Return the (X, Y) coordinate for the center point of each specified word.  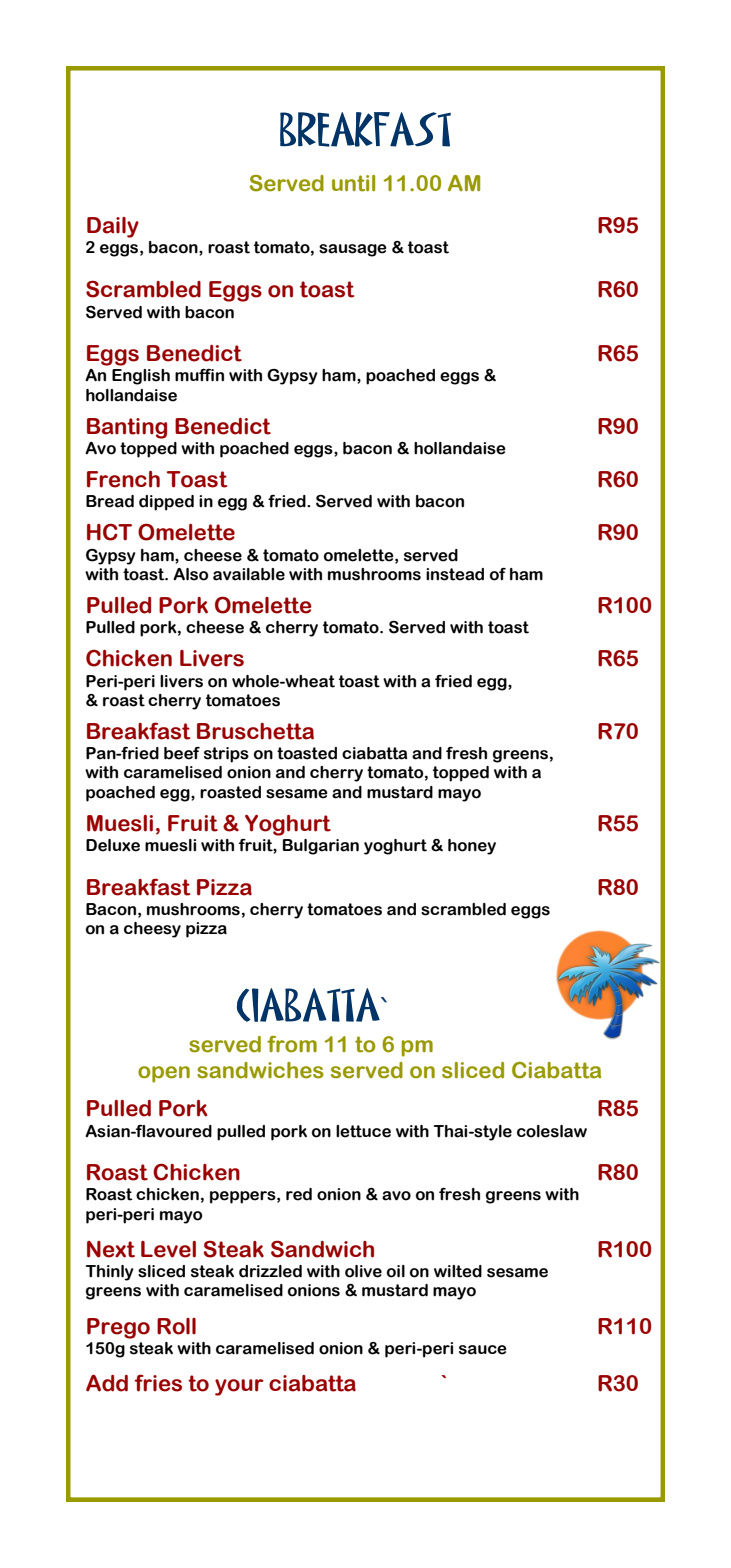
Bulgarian (321, 847)
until (353, 183)
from (292, 1044)
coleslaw (552, 1131)
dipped (166, 503)
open (164, 1074)
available (249, 574)
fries (158, 1383)
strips (226, 755)
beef (182, 753)
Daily (113, 227)
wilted (458, 1271)
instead (455, 574)
